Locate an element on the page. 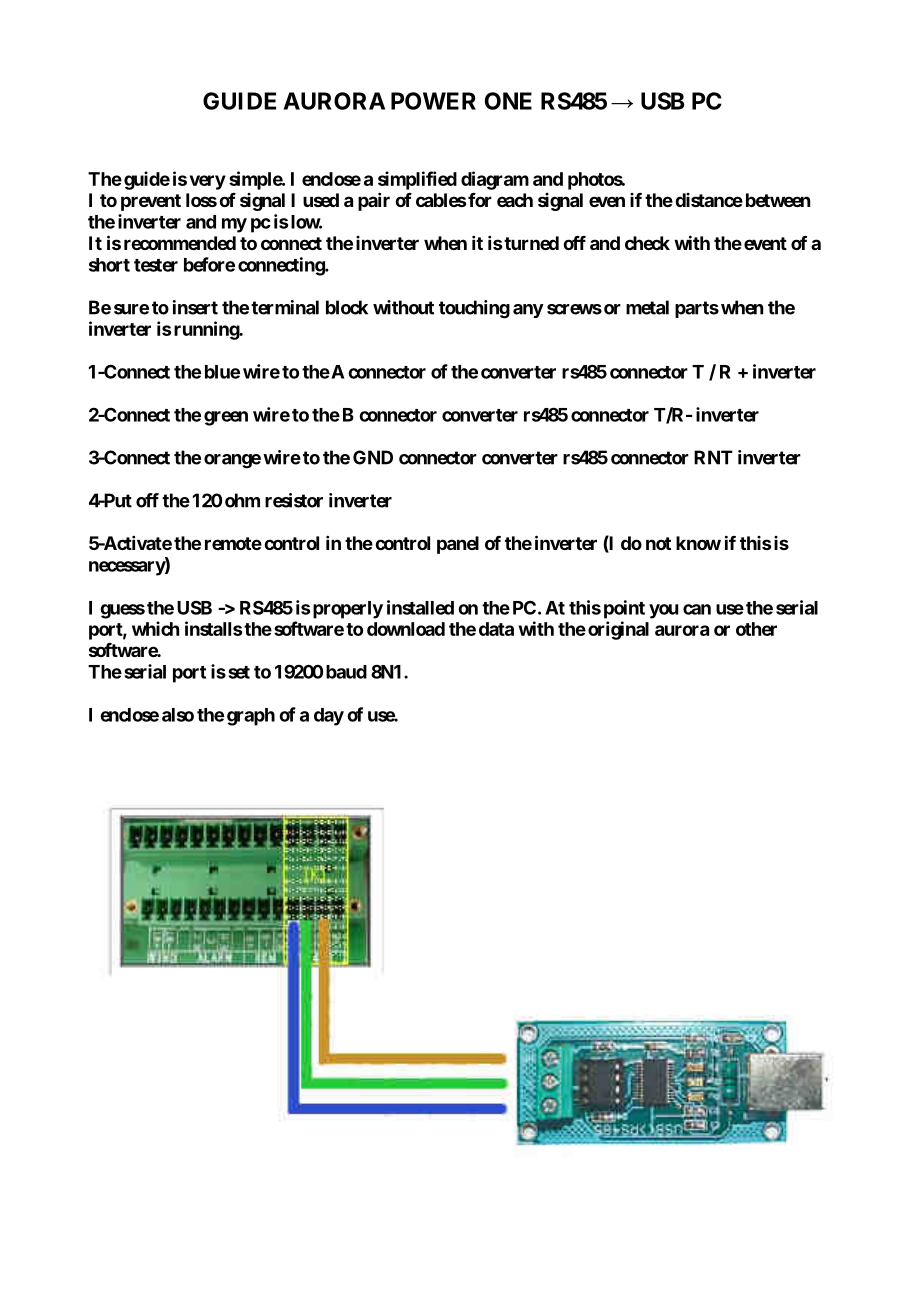  baud is located at coordinates (346, 672).
